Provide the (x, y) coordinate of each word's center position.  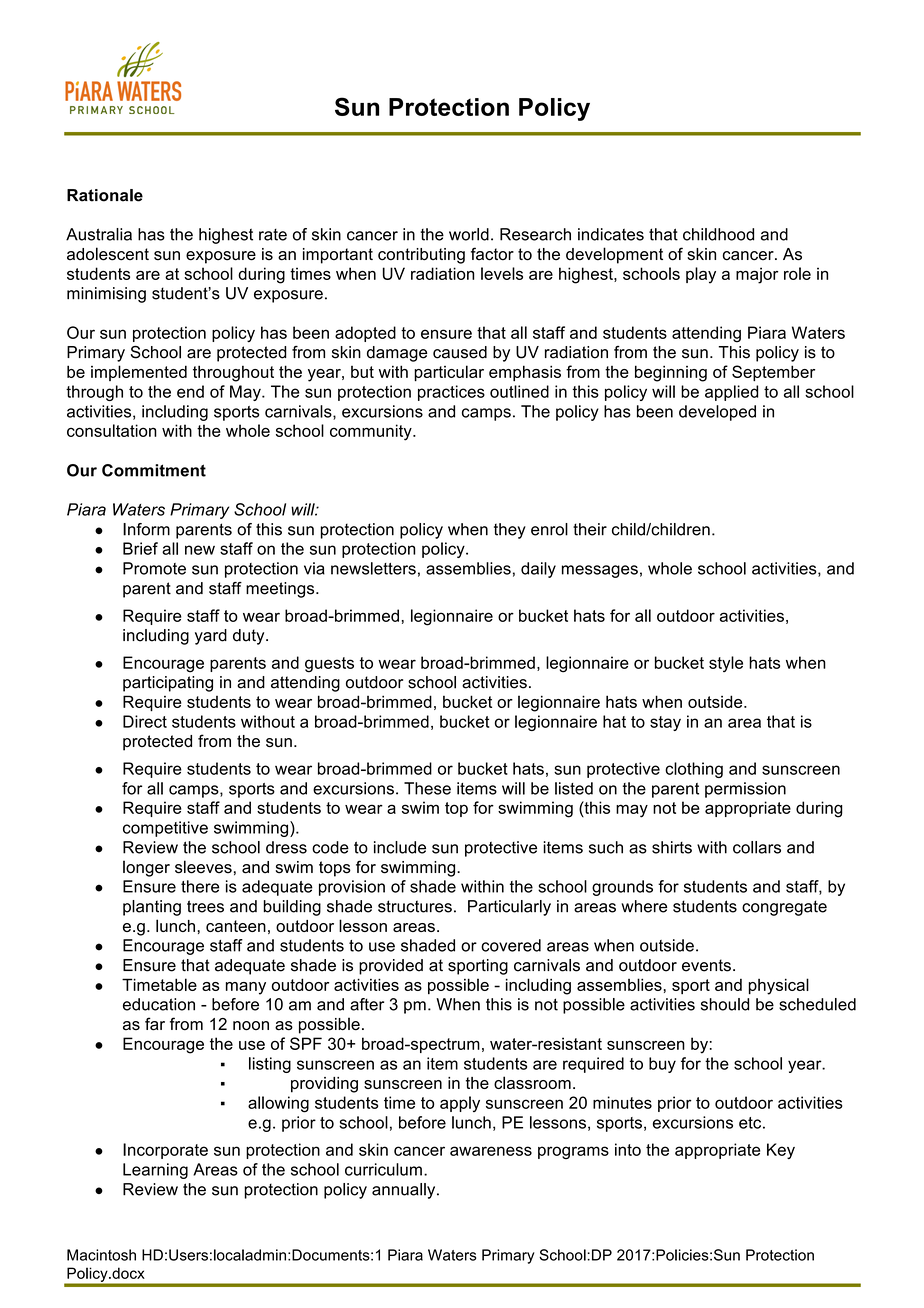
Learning (155, 1171)
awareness (491, 1151)
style (726, 664)
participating (168, 684)
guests (329, 665)
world (469, 234)
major (757, 275)
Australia (99, 234)
